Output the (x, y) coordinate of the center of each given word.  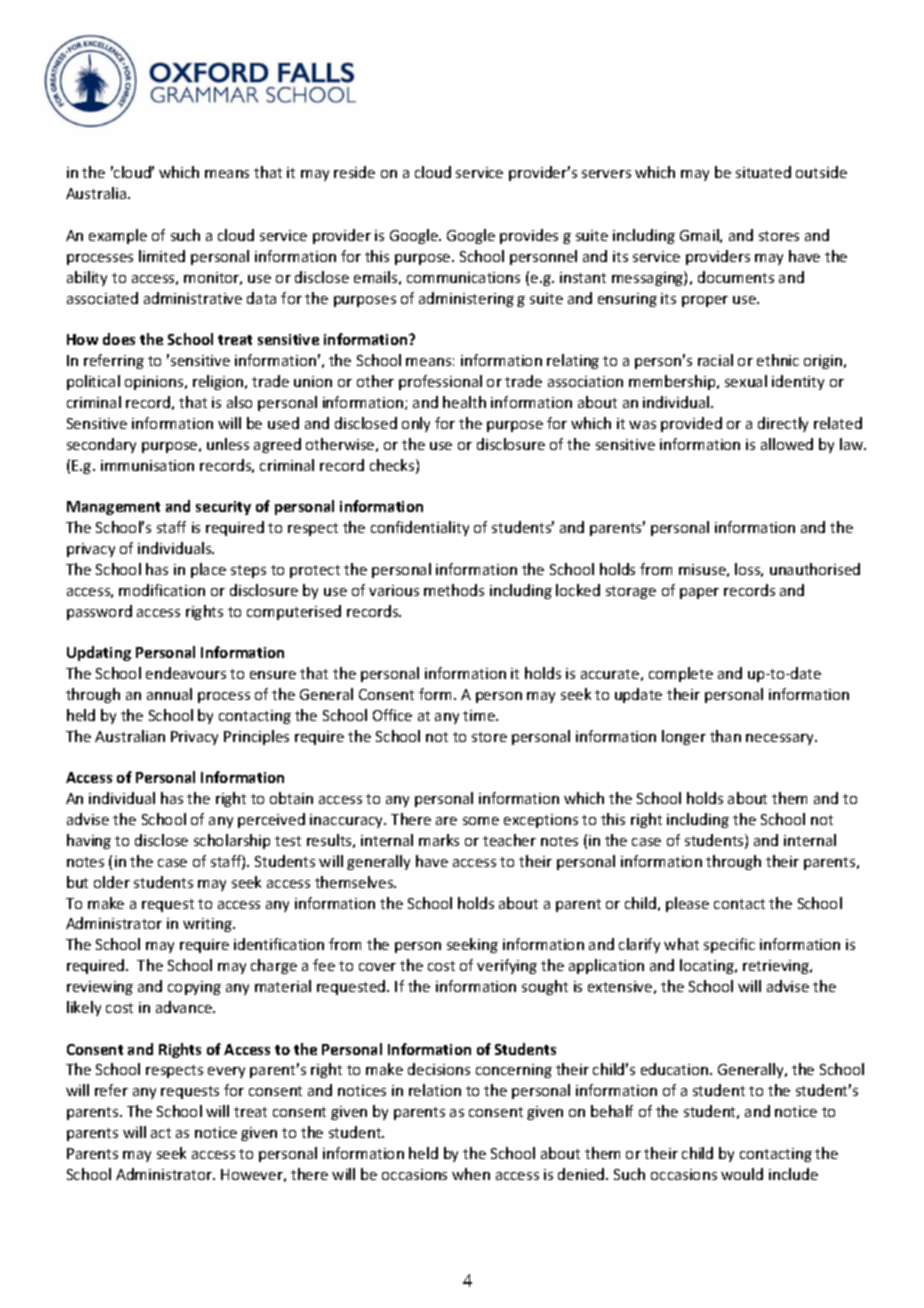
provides (529, 236)
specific (729, 945)
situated (763, 172)
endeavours (186, 673)
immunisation (147, 465)
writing (208, 925)
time (480, 715)
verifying (507, 966)
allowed (787, 444)
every (226, 1072)
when (471, 1174)
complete (681, 674)
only (416, 424)
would (742, 1174)
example (118, 236)
